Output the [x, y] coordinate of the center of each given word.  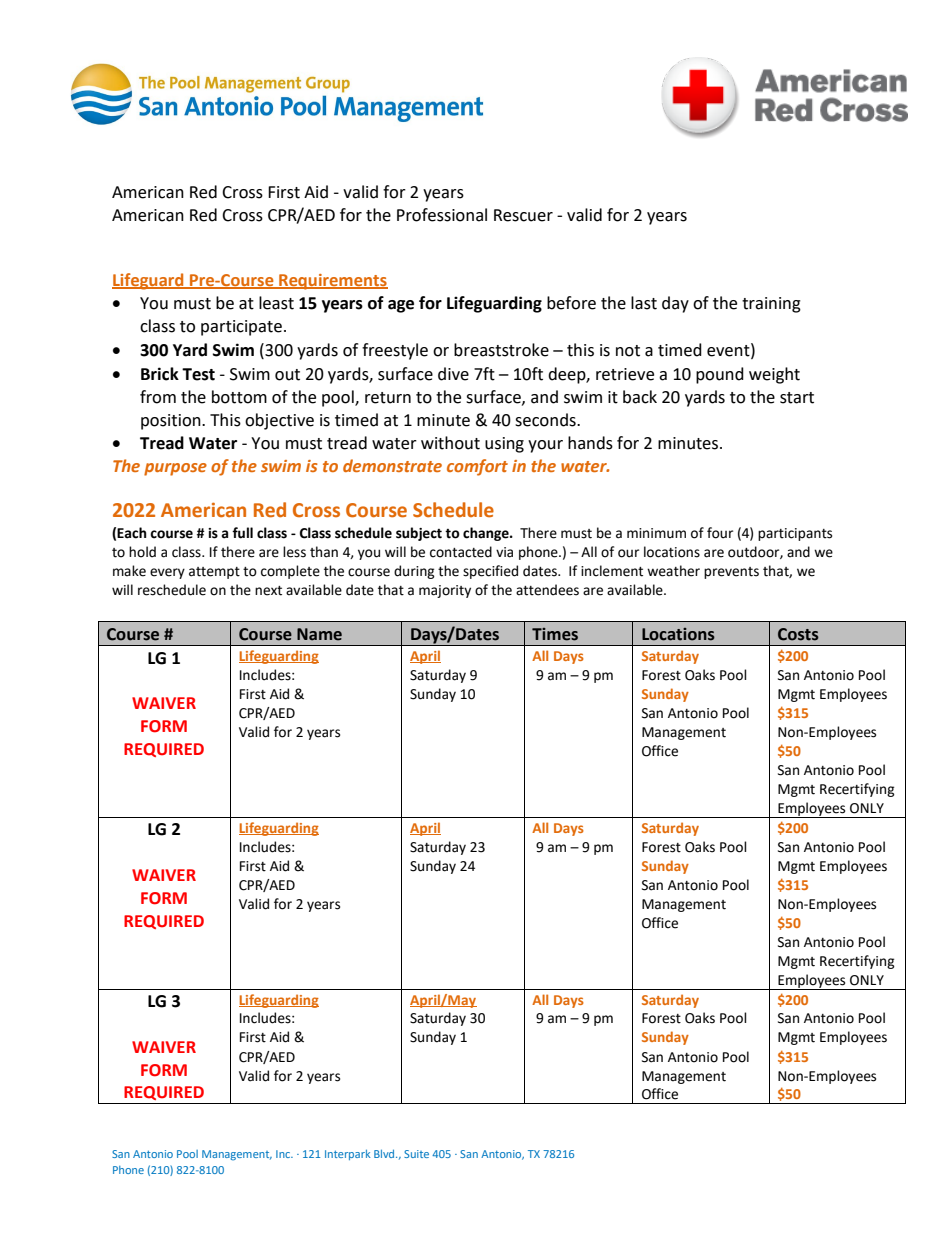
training [771, 305]
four [720, 533]
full [242, 533]
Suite [416, 1154]
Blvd [385, 1154]
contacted [461, 552]
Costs [798, 634]
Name [319, 634]
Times [555, 634]
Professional [442, 215]
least [276, 303]
